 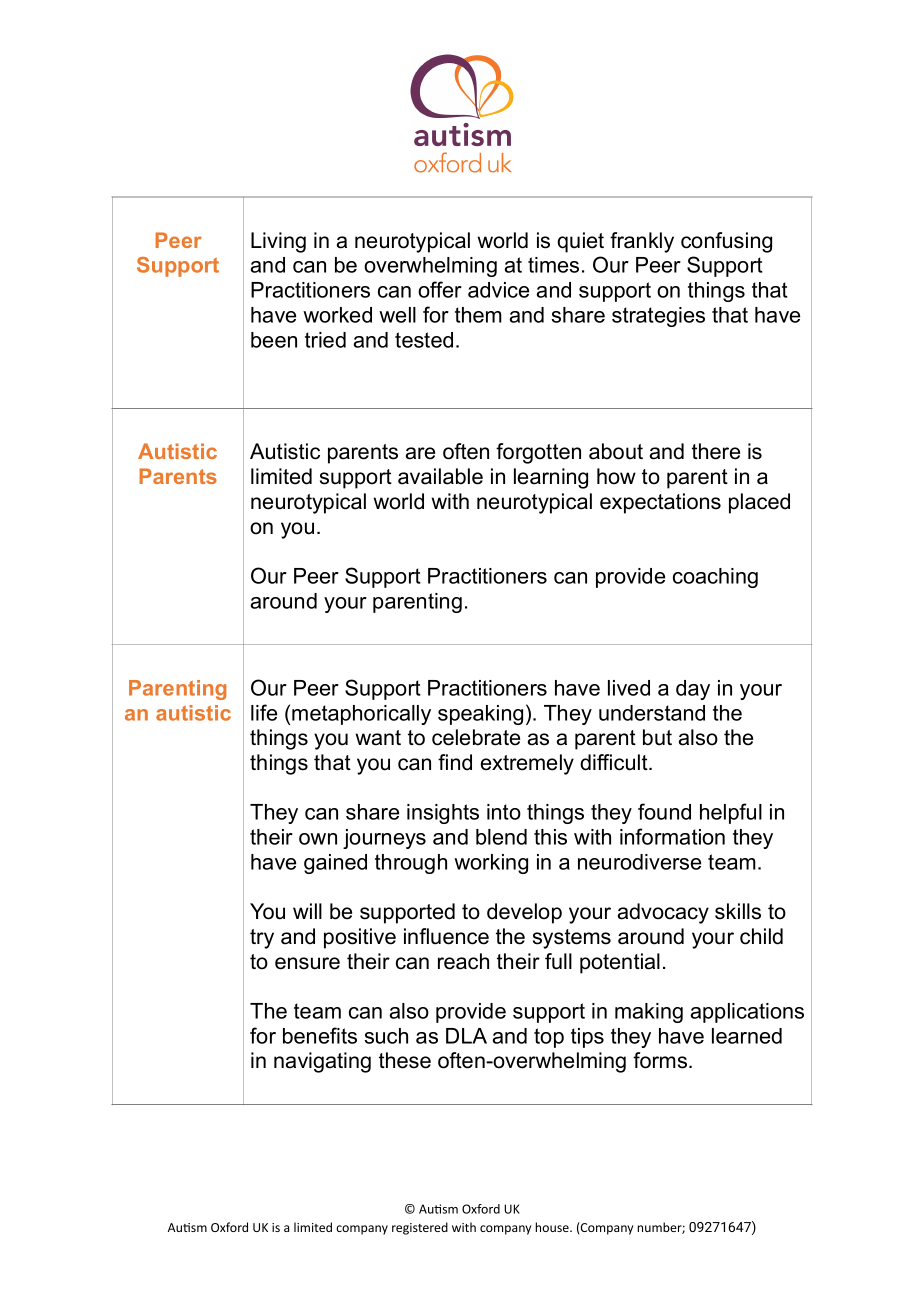 What do you see at coordinates (361, 715) in the page?
I see `metaphorically` at bounding box center [361, 715].
